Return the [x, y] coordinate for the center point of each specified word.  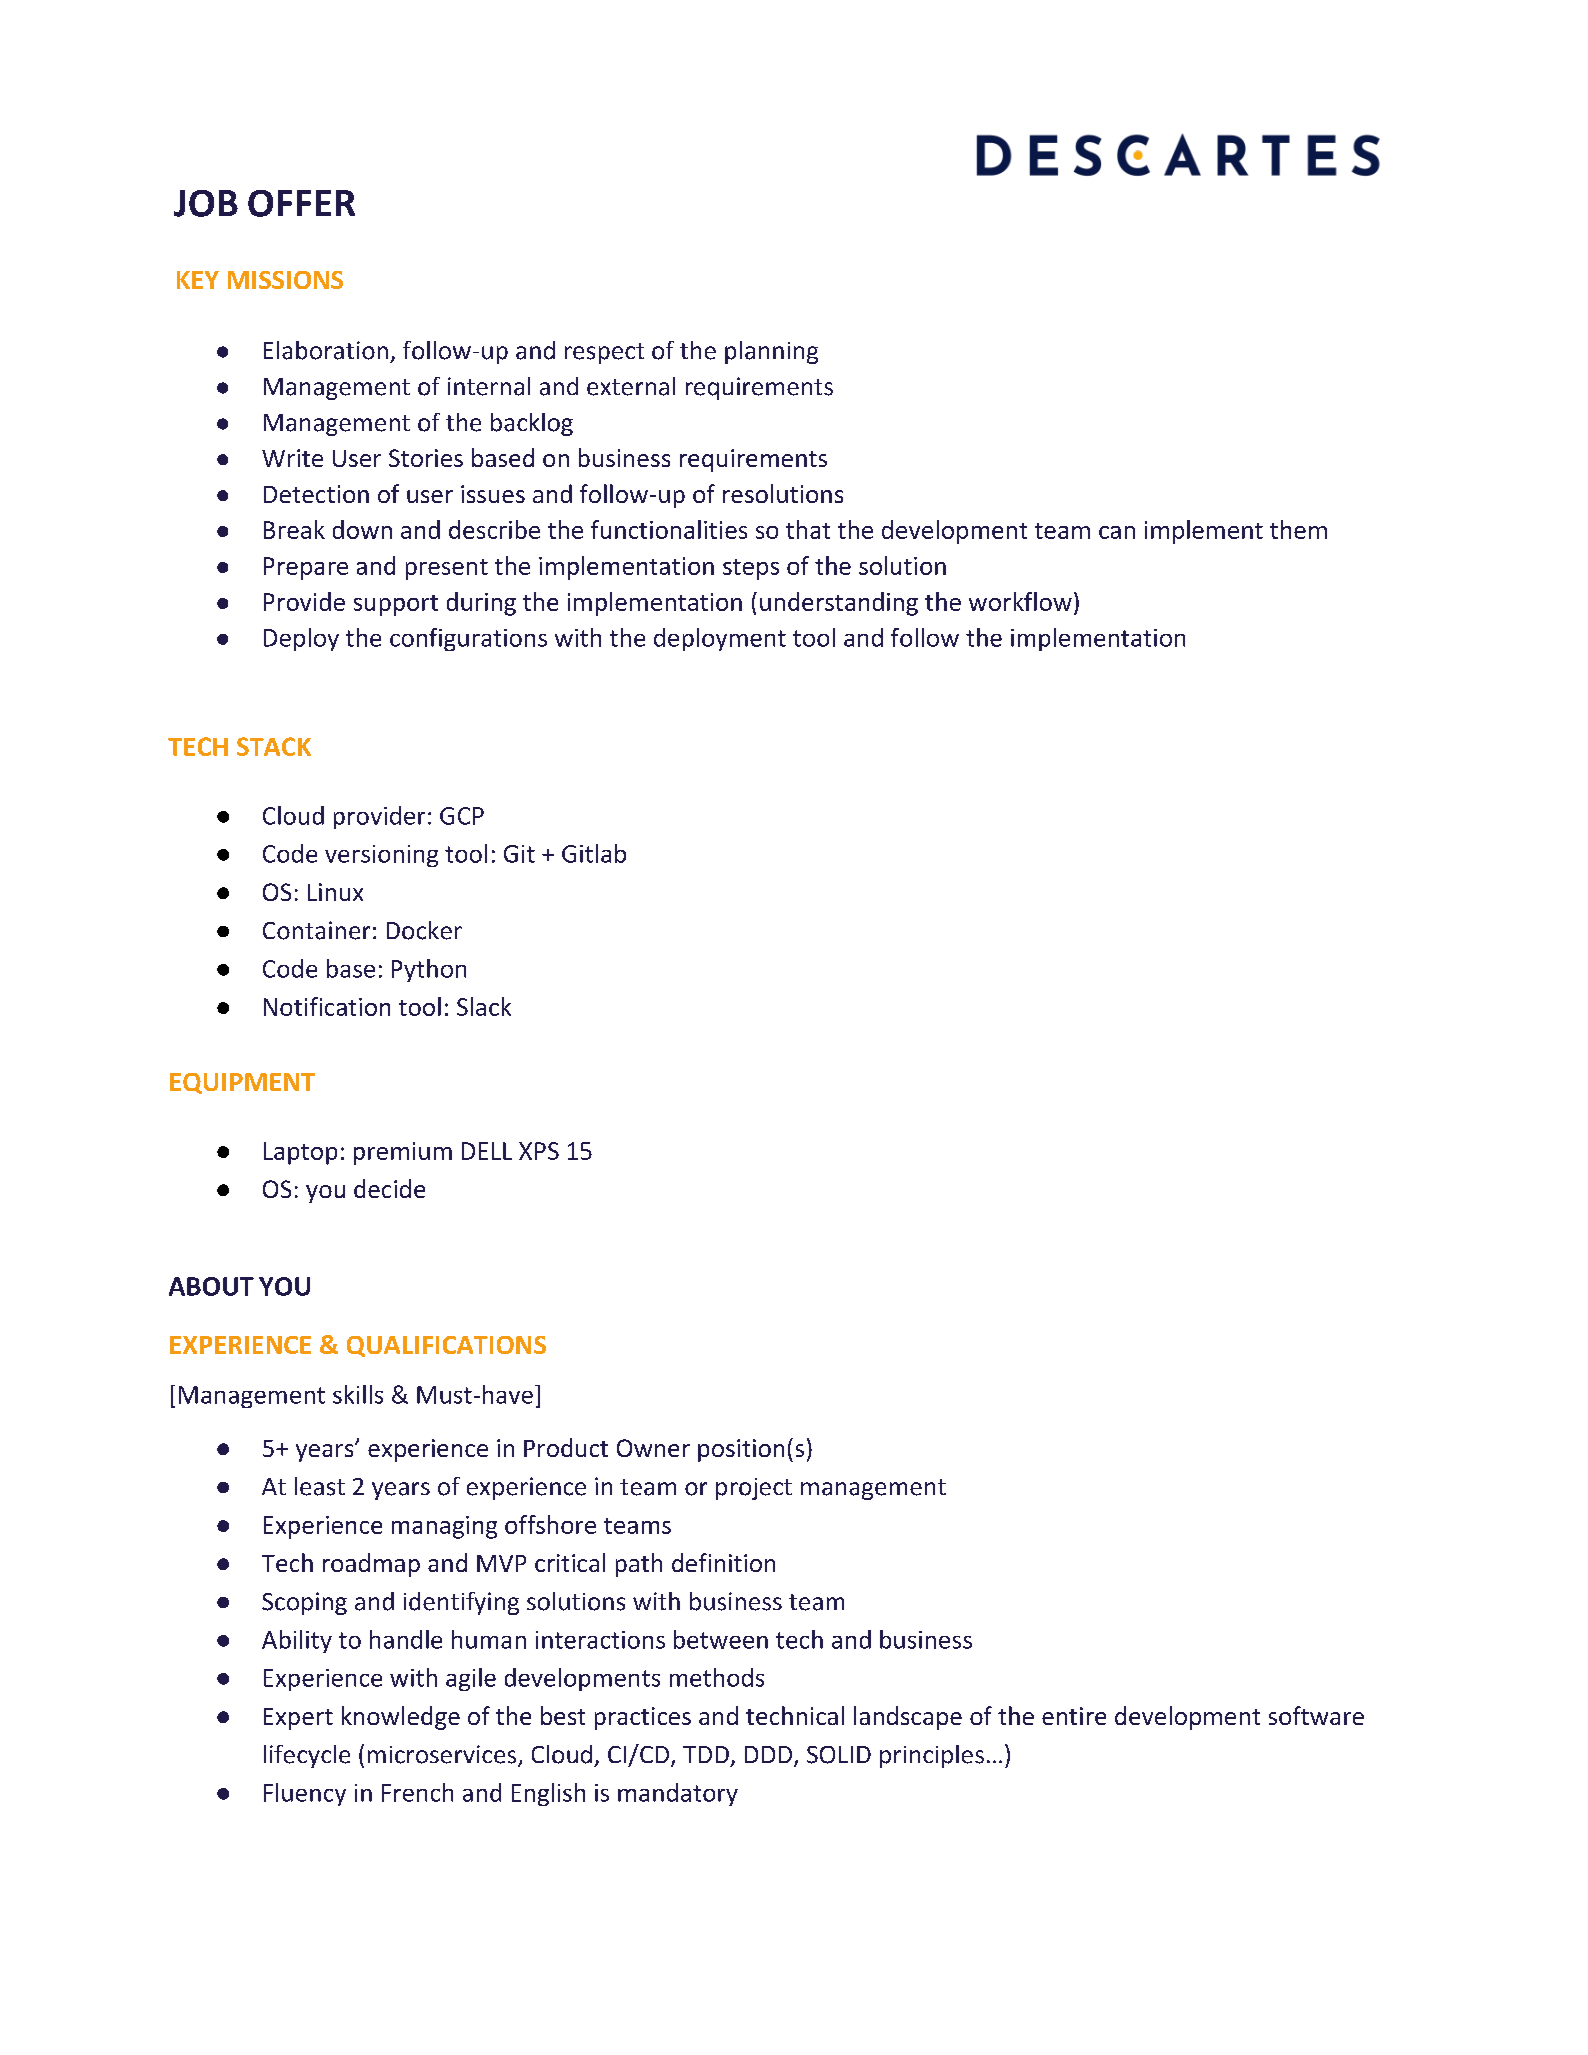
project [754, 1489]
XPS [539, 1151]
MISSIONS [285, 280]
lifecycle [307, 1756]
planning [771, 352]
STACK [274, 746]
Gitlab [594, 853]
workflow [1020, 601]
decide [389, 1188]
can [1117, 532]
